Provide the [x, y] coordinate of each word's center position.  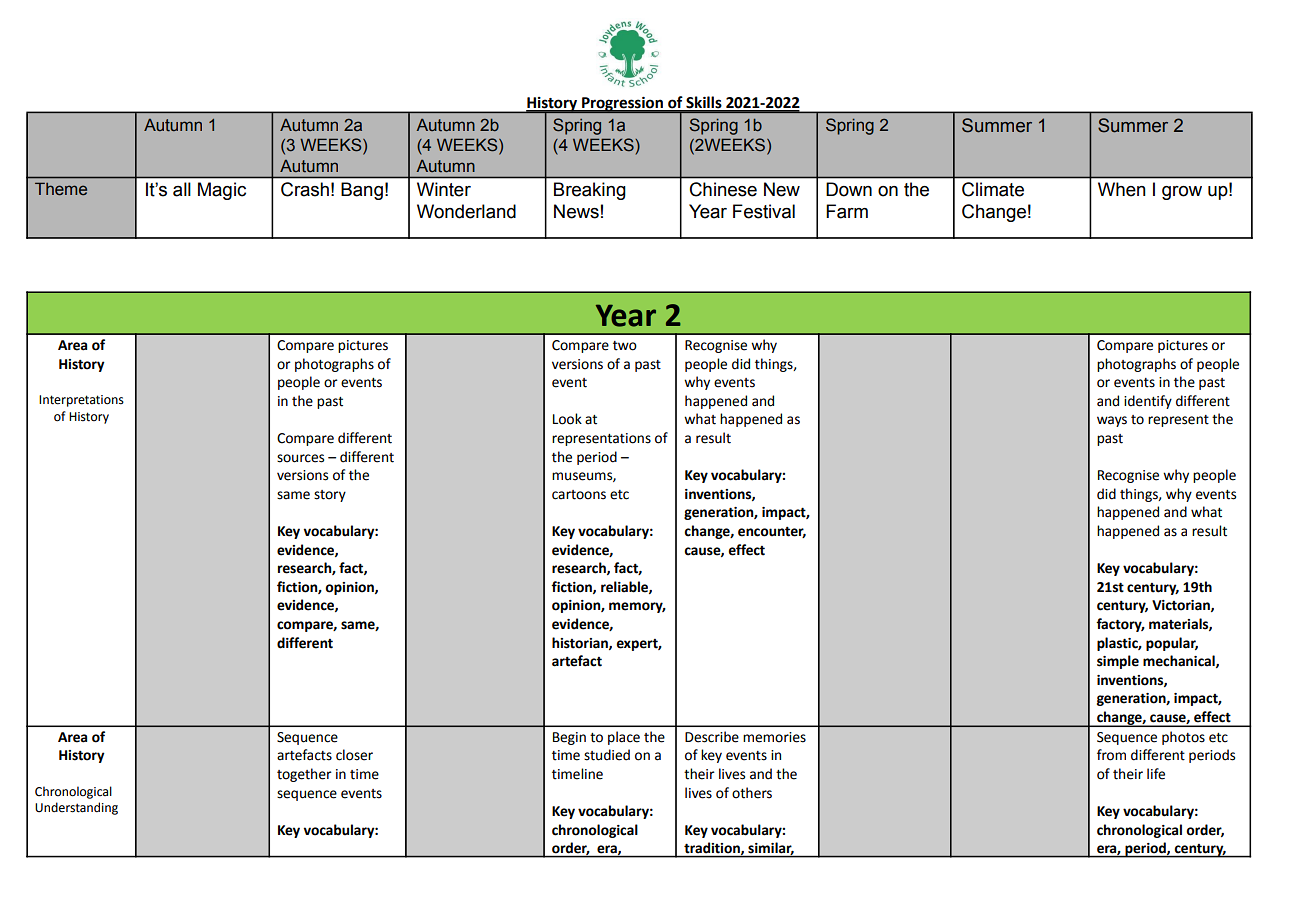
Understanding [76, 808]
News [576, 211]
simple [1118, 662]
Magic [222, 191]
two [625, 346]
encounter [772, 532]
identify [1148, 402]
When [1122, 189]
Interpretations [81, 401]
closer [354, 755]
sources [300, 458]
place [624, 738]
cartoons [579, 495]
